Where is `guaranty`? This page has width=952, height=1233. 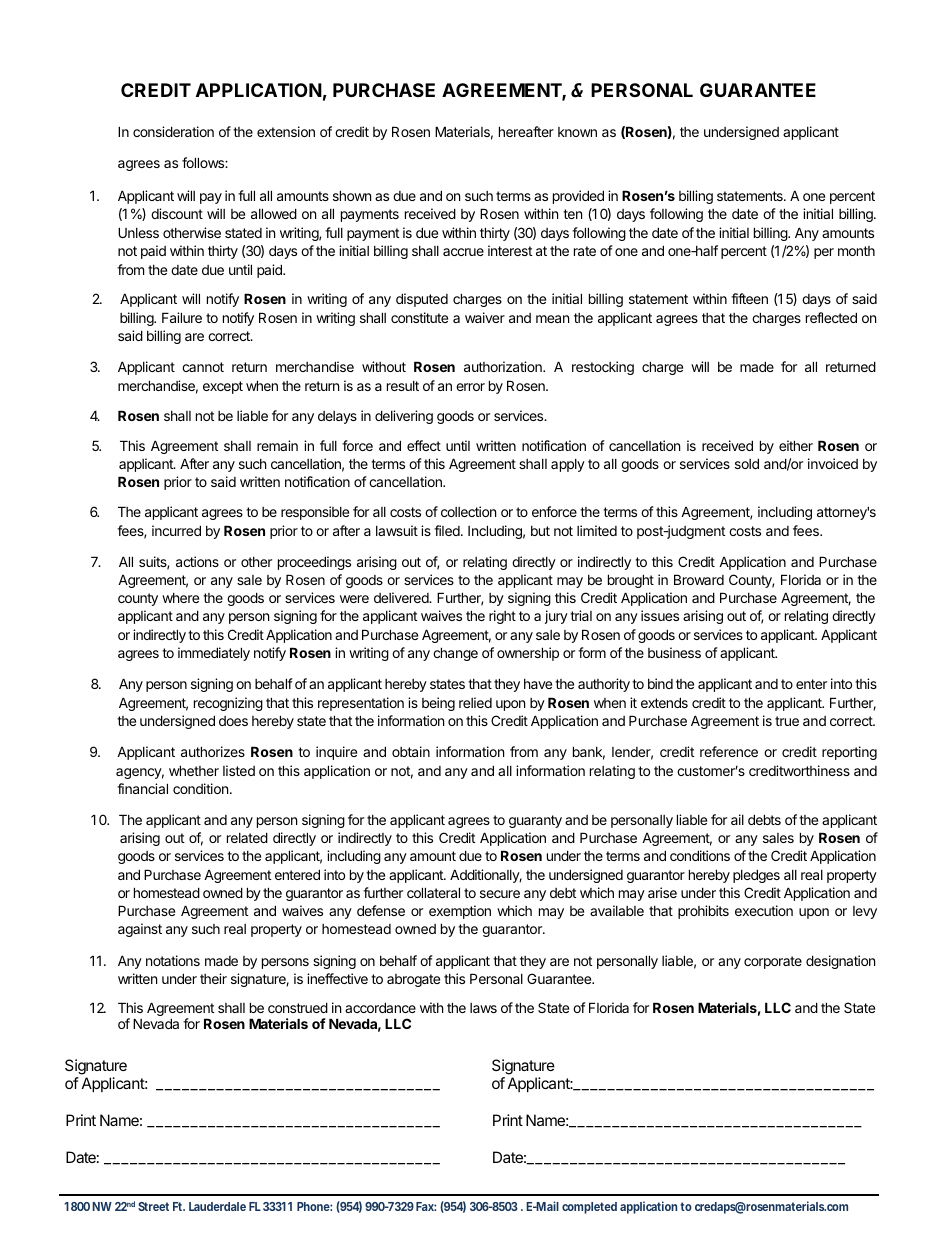
guaranty is located at coordinates (535, 821).
